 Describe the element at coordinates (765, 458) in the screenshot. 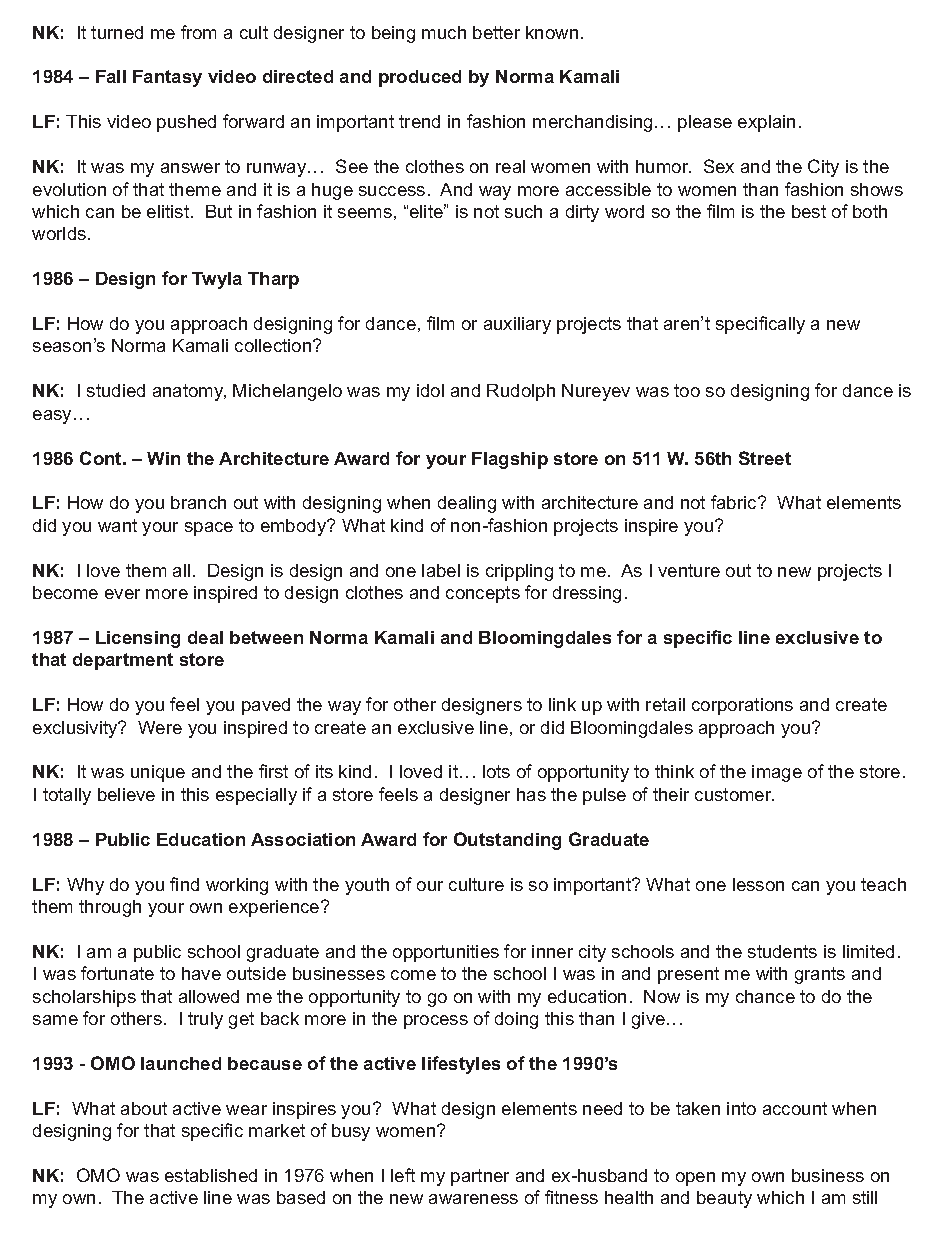

I see `Street` at that location.
